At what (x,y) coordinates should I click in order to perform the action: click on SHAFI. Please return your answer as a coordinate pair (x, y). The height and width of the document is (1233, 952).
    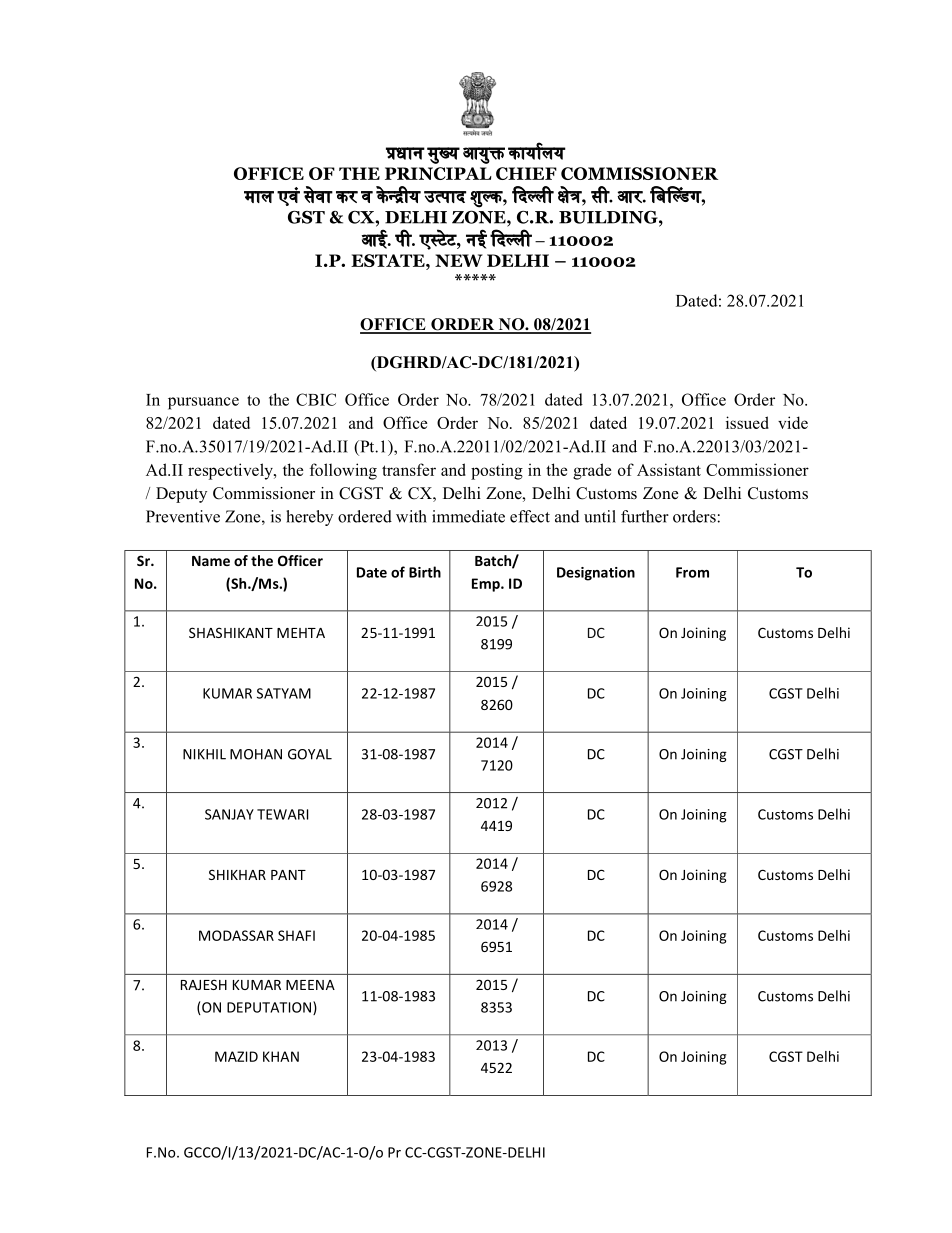
    Looking at the image, I should click on (296, 935).
